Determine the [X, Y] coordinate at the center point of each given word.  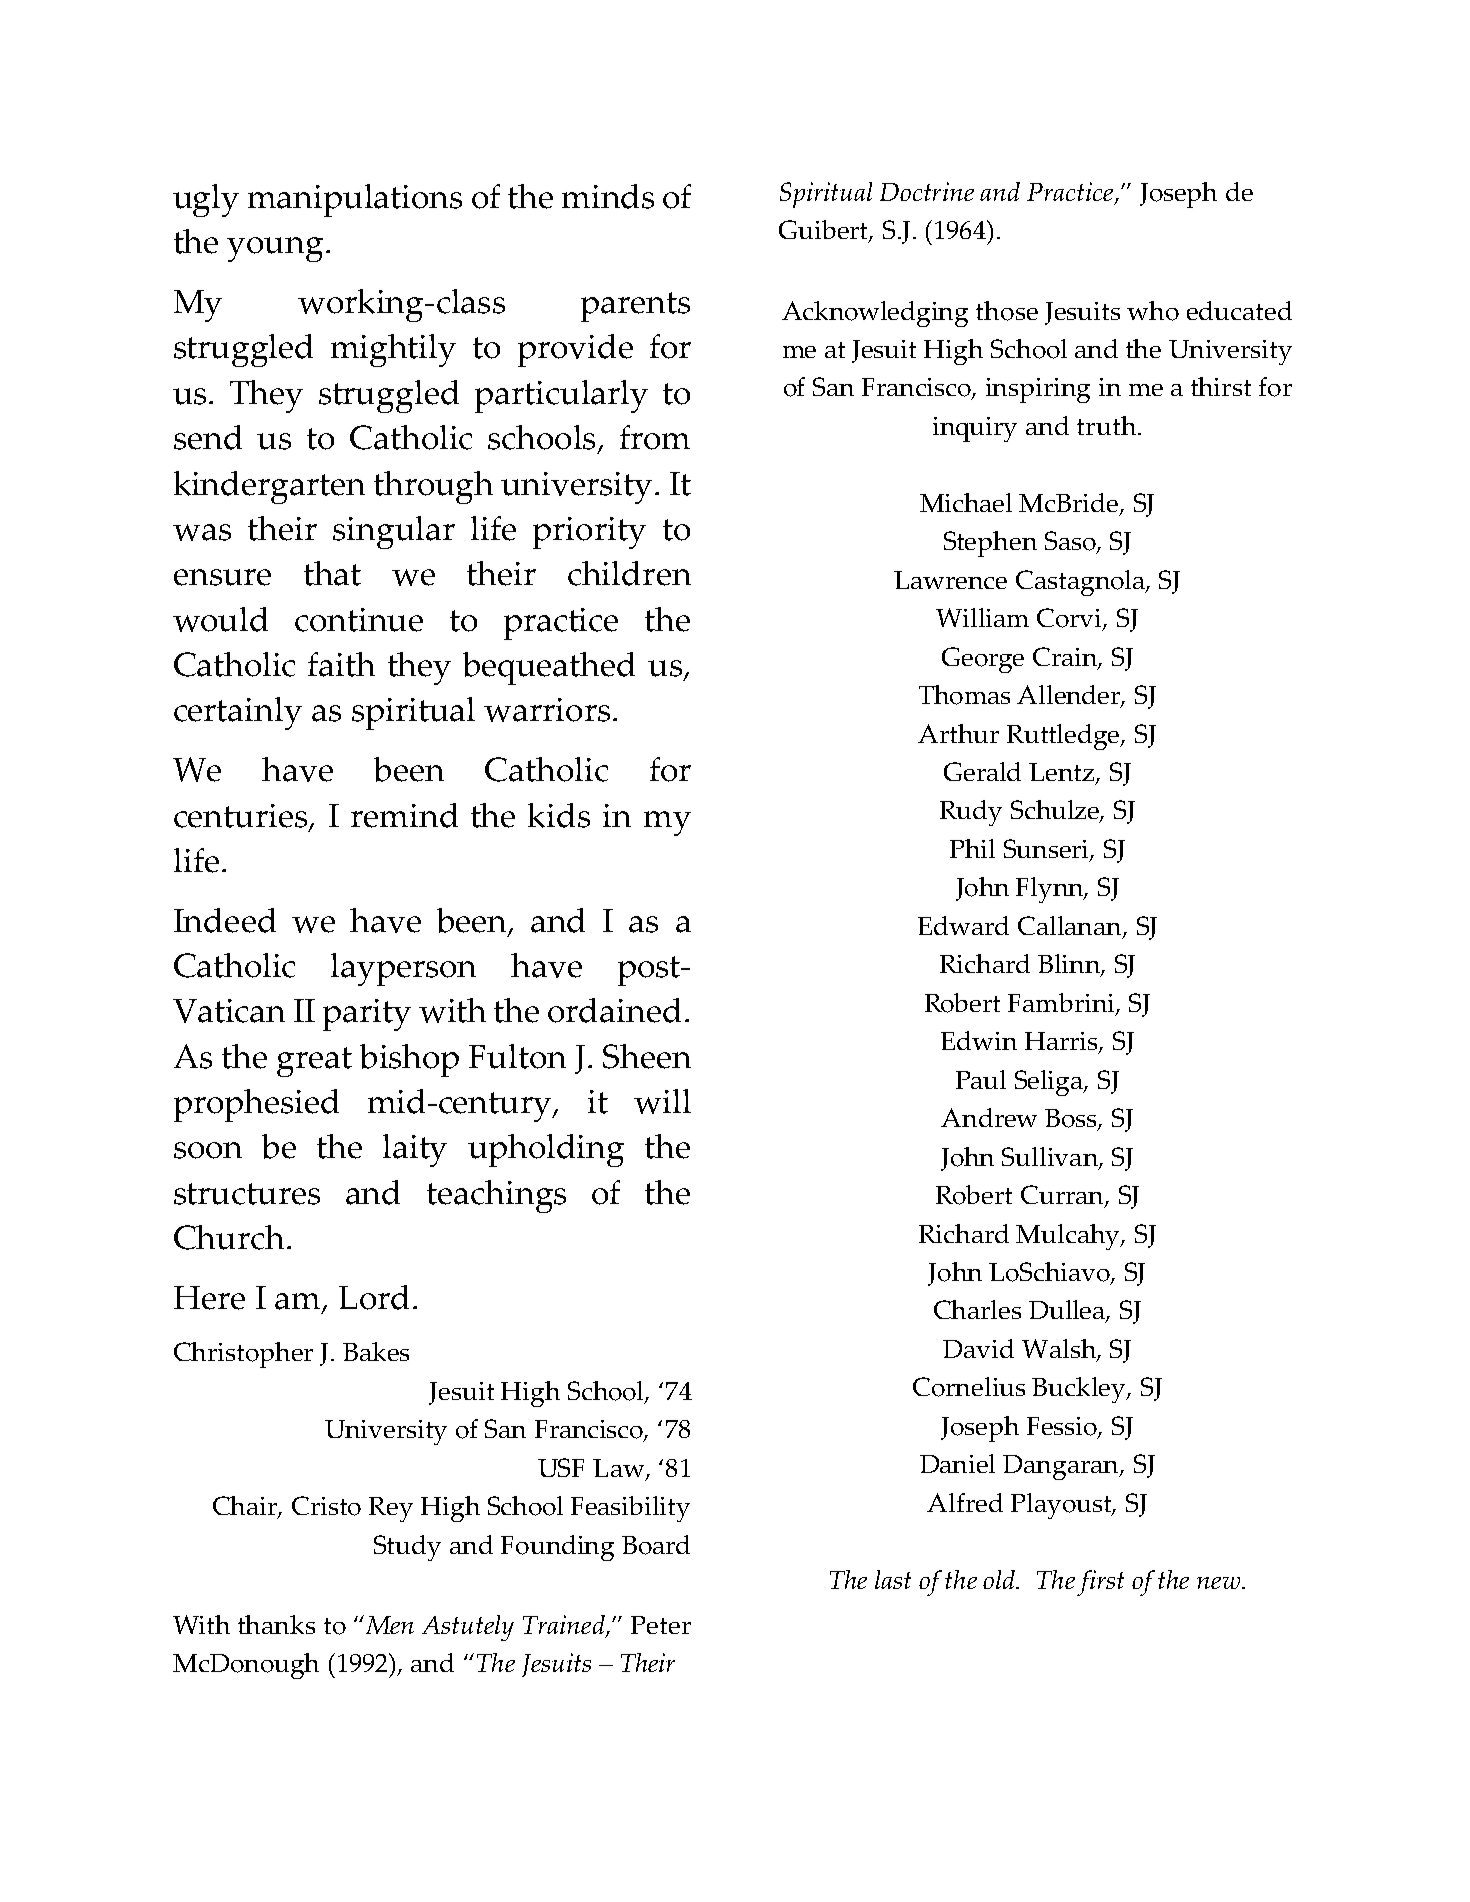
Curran [1063, 1196]
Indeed [225, 920]
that [332, 573]
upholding [546, 1150]
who [1153, 311]
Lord [374, 1297]
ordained [614, 1010]
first [1100, 1583]
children [629, 573]
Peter [661, 1625]
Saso [1071, 542]
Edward [963, 925]
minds [608, 196]
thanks [276, 1624]
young [275, 249]
